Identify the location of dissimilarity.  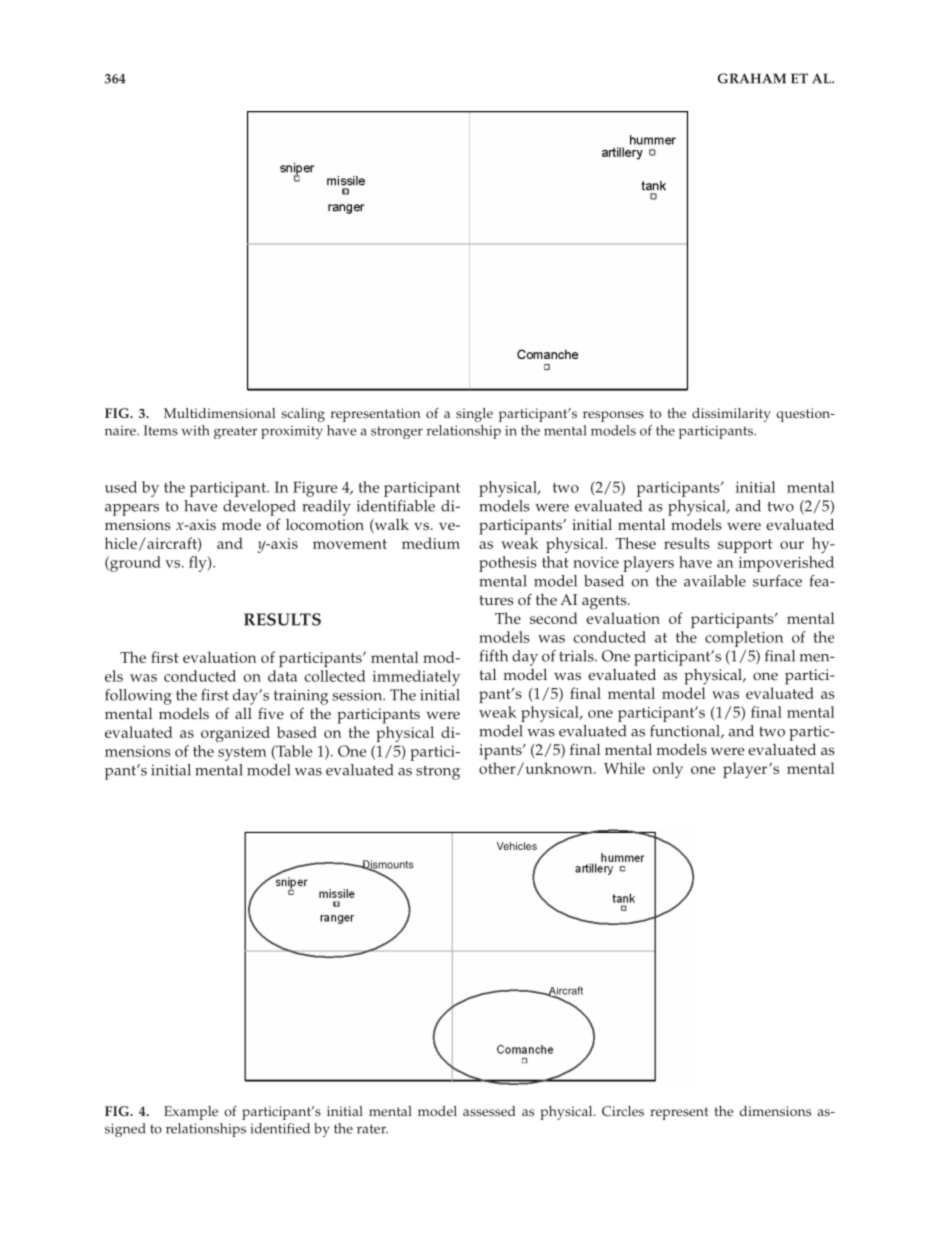
(731, 415).
